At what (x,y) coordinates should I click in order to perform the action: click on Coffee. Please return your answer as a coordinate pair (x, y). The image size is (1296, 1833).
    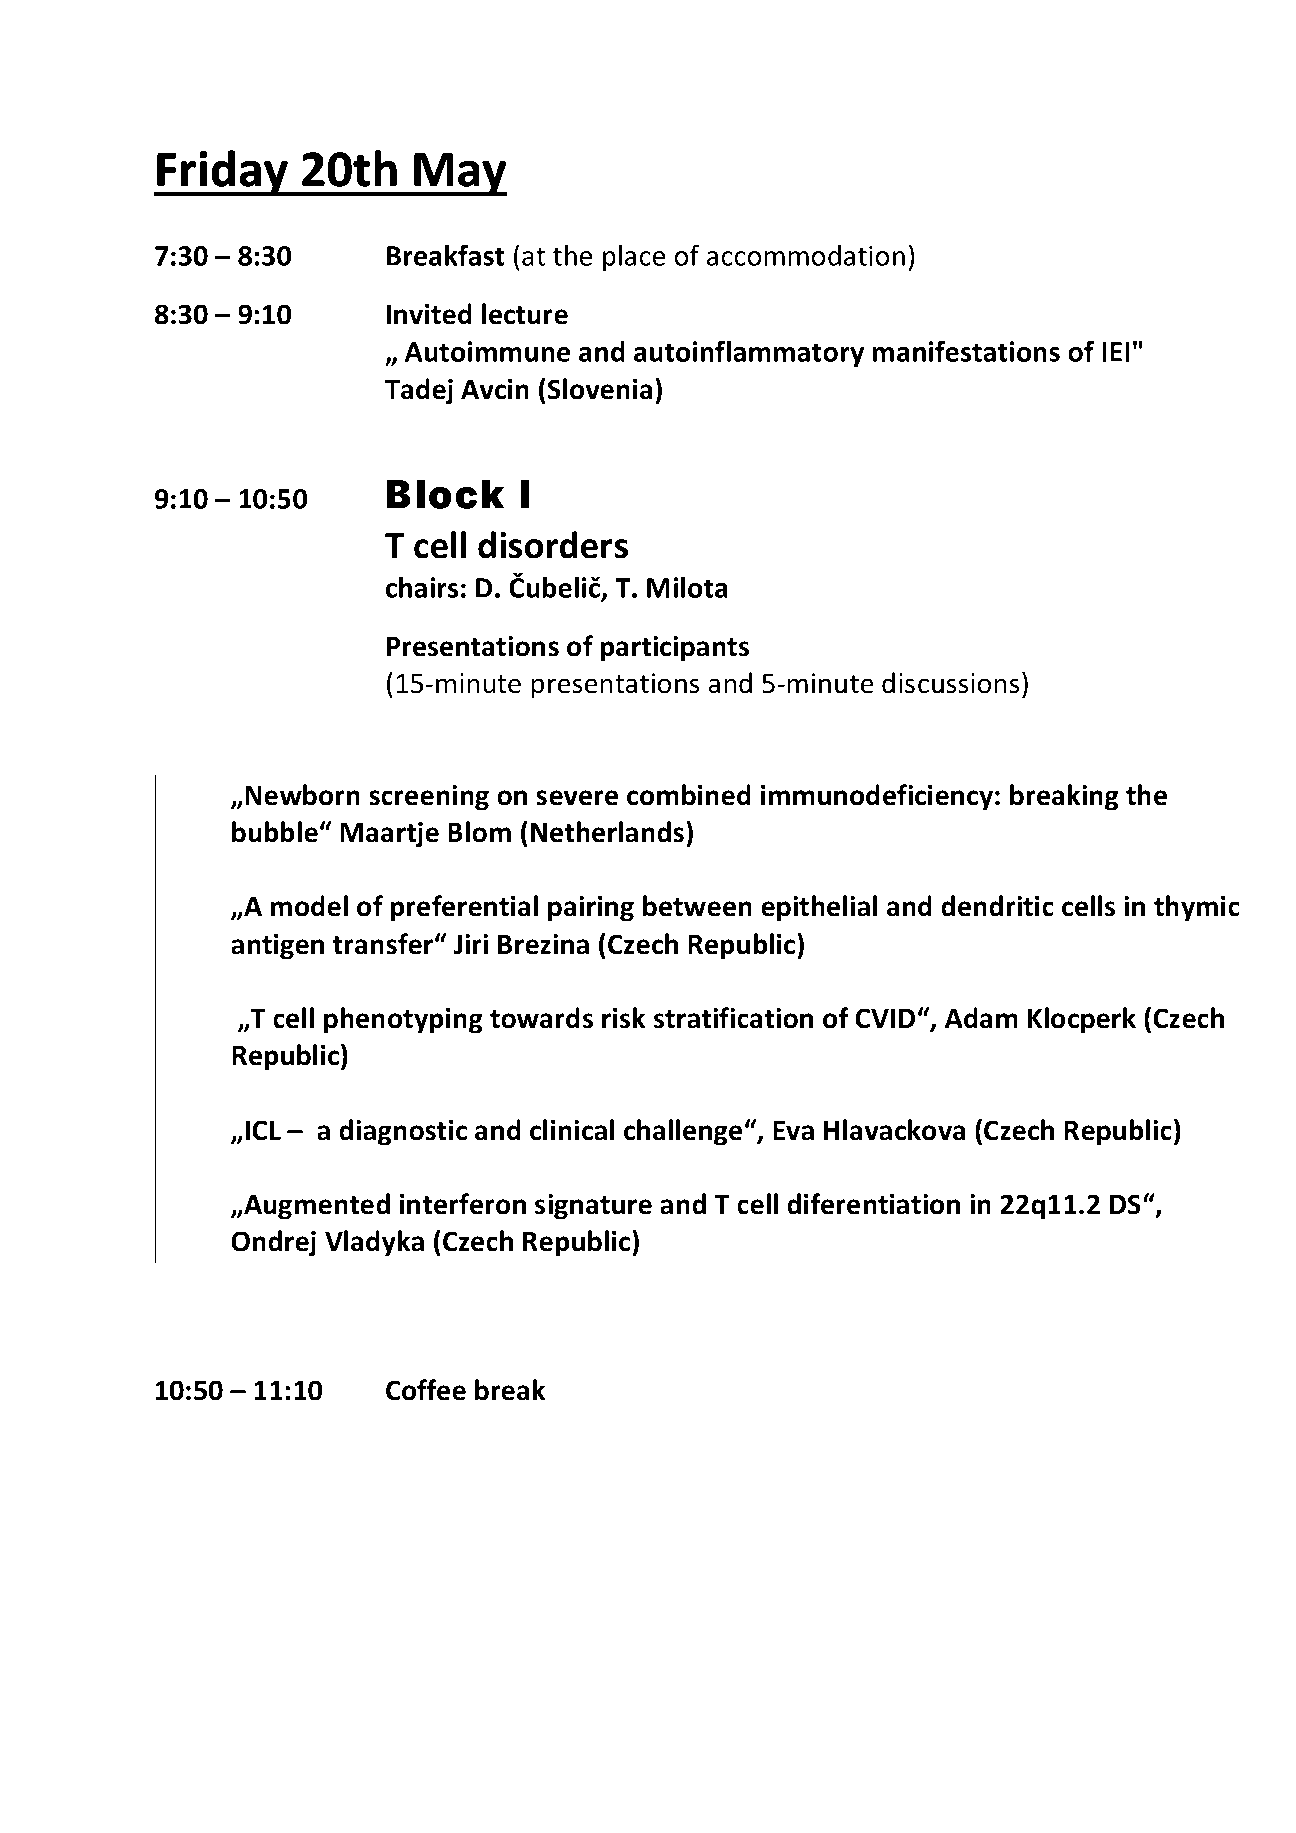
    Looking at the image, I should click on (426, 1390).
